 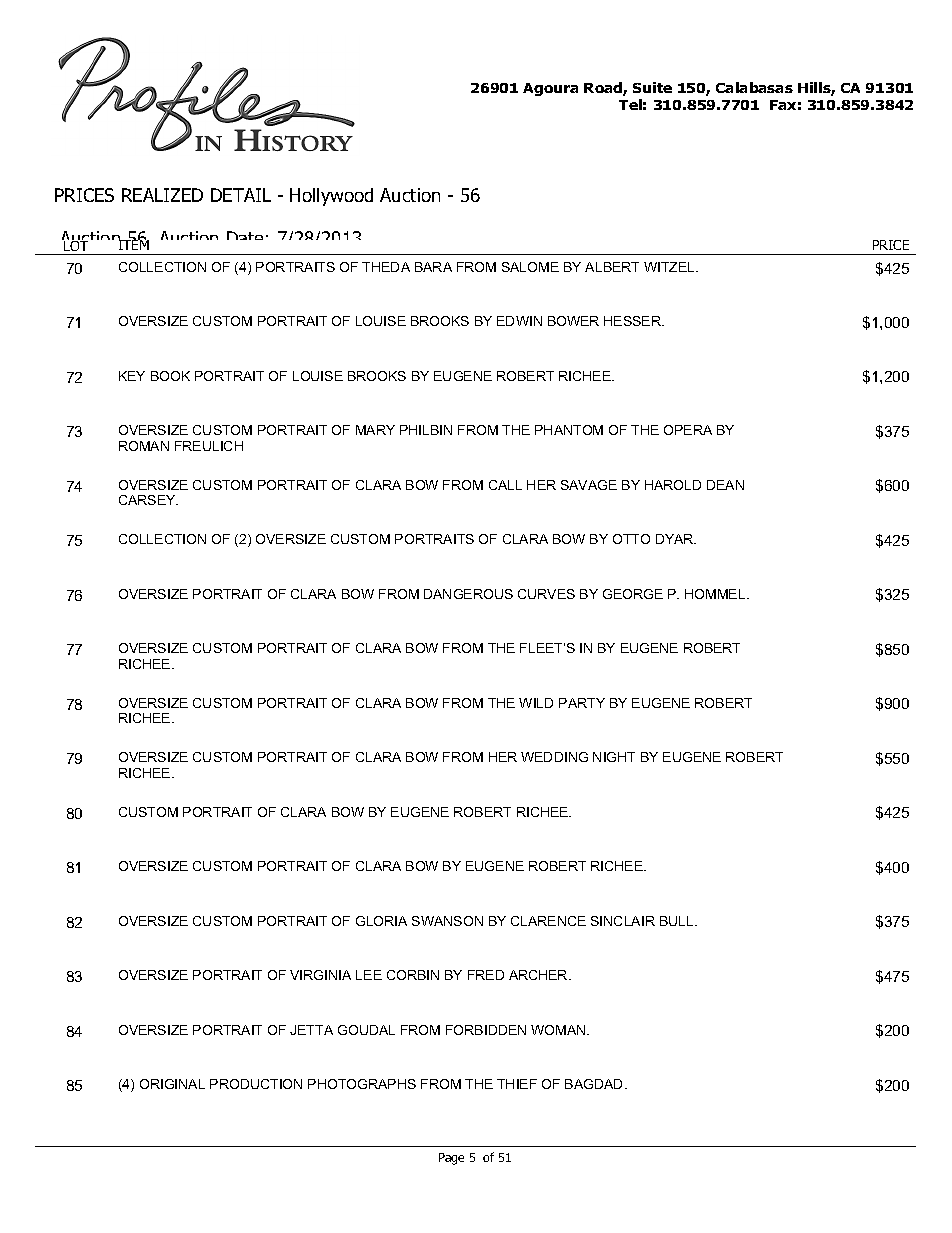 What do you see at coordinates (447, 921) in the screenshot?
I see `SWANSON` at bounding box center [447, 921].
